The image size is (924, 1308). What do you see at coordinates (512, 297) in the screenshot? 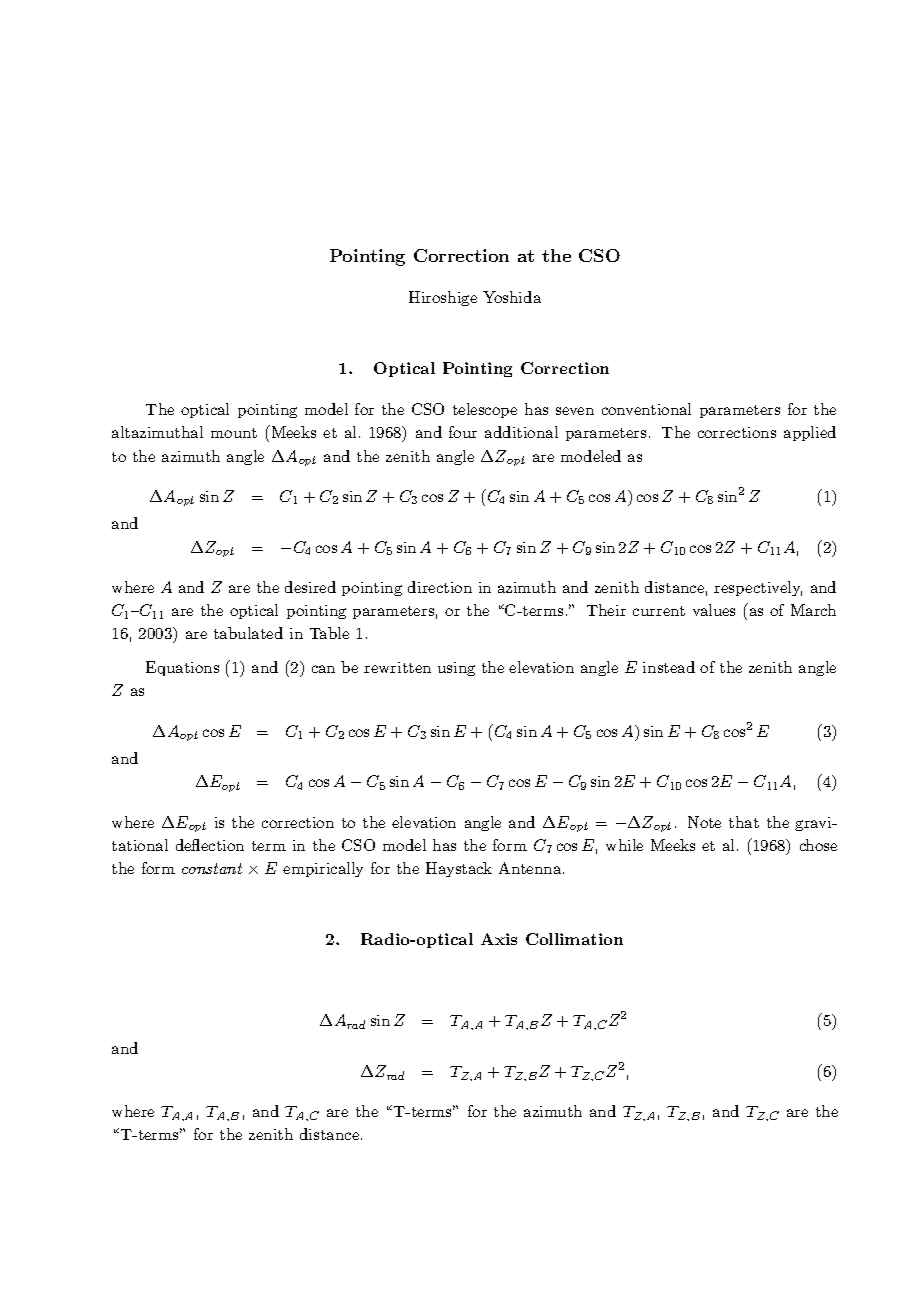
I see `Yoshida` at bounding box center [512, 297].
